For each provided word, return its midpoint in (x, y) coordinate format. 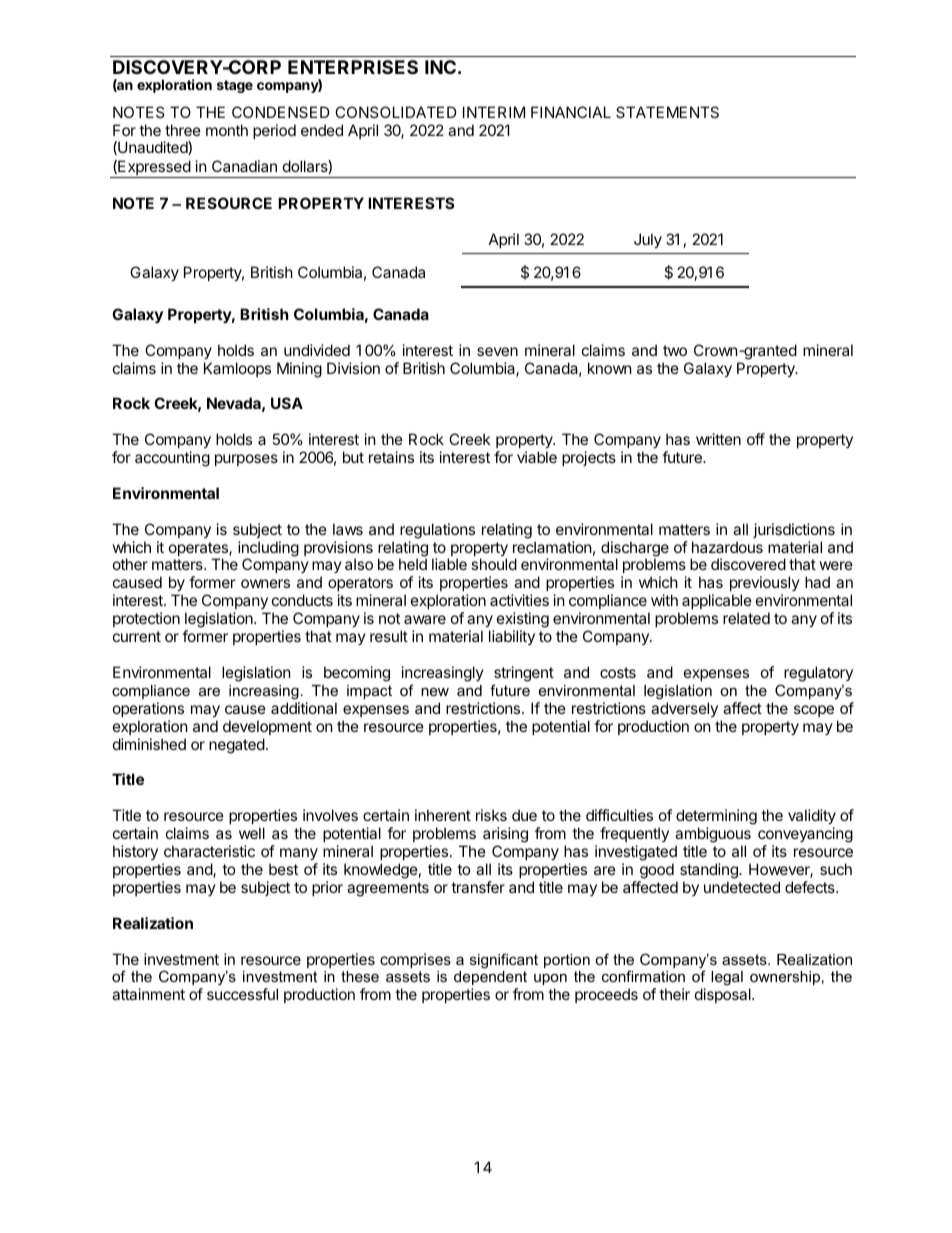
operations (148, 709)
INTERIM (494, 112)
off (756, 439)
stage (235, 86)
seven (497, 351)
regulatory (818, 674)
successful (242, 994)
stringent (524, 674)
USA (287, 403)
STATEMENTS (667, 112)
